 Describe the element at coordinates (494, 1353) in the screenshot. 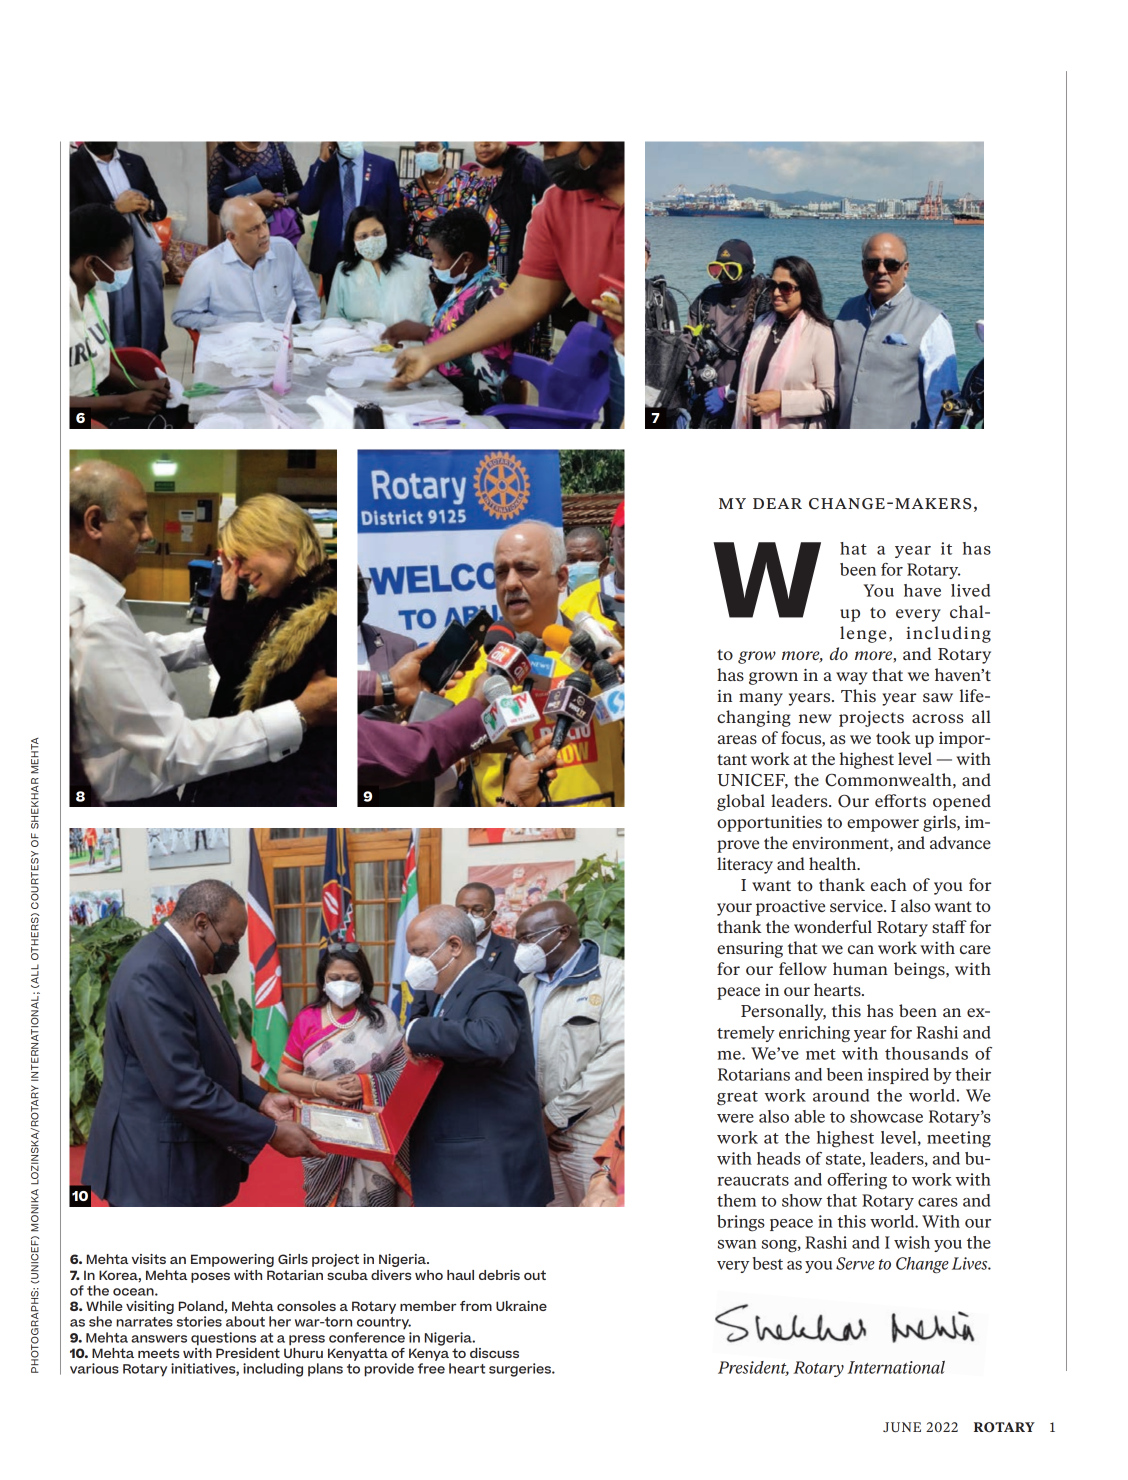

I see `discuss` at that location.
